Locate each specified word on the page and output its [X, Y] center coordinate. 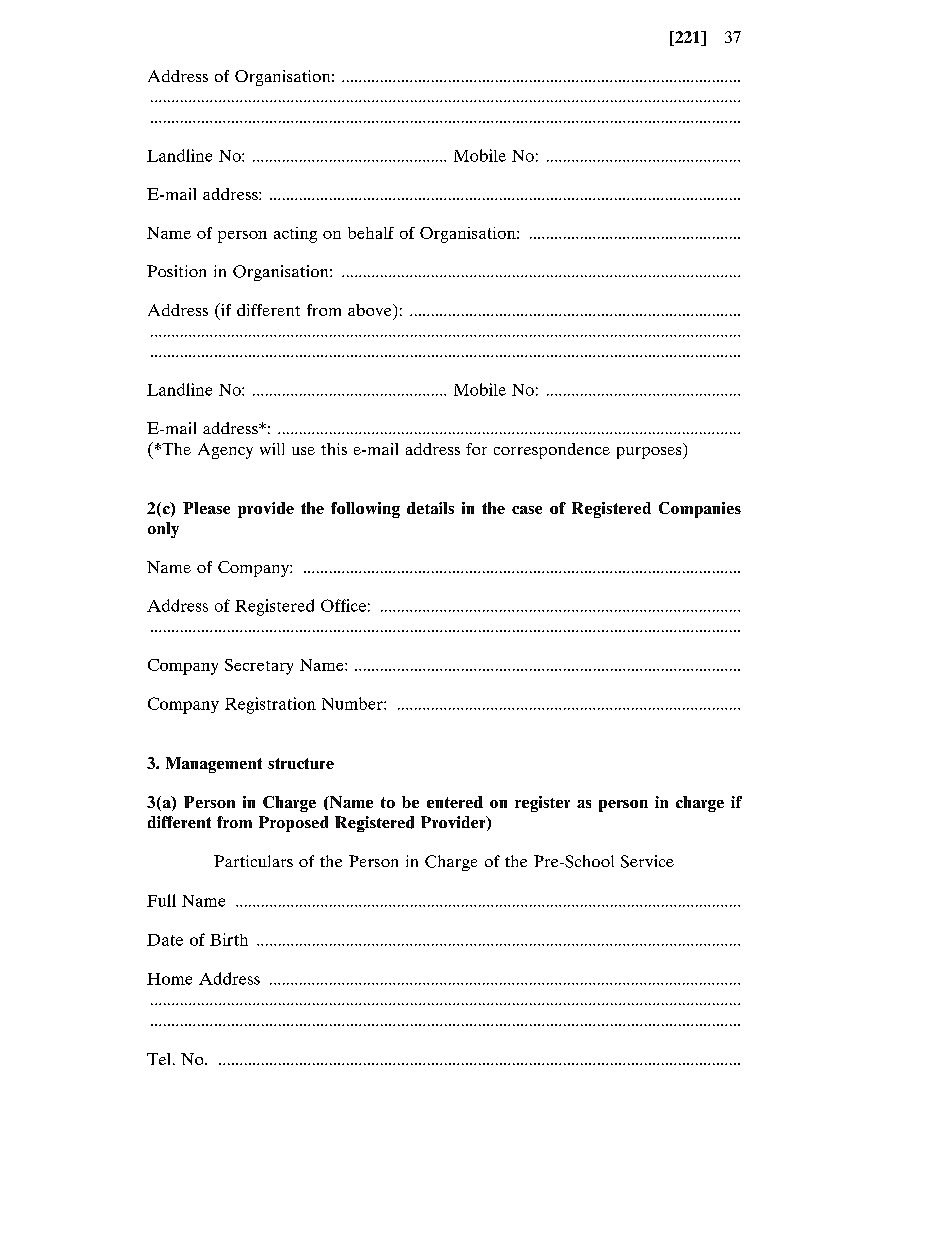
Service [647, 861]
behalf [371, 233]
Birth [229, 939]
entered [455, 802]
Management [214, 765]
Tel [160, 1059]
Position [176, 271]
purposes [650, 453]
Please [206, 508]
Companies [700, 510]
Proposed [293, 824]
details [430, 508]
